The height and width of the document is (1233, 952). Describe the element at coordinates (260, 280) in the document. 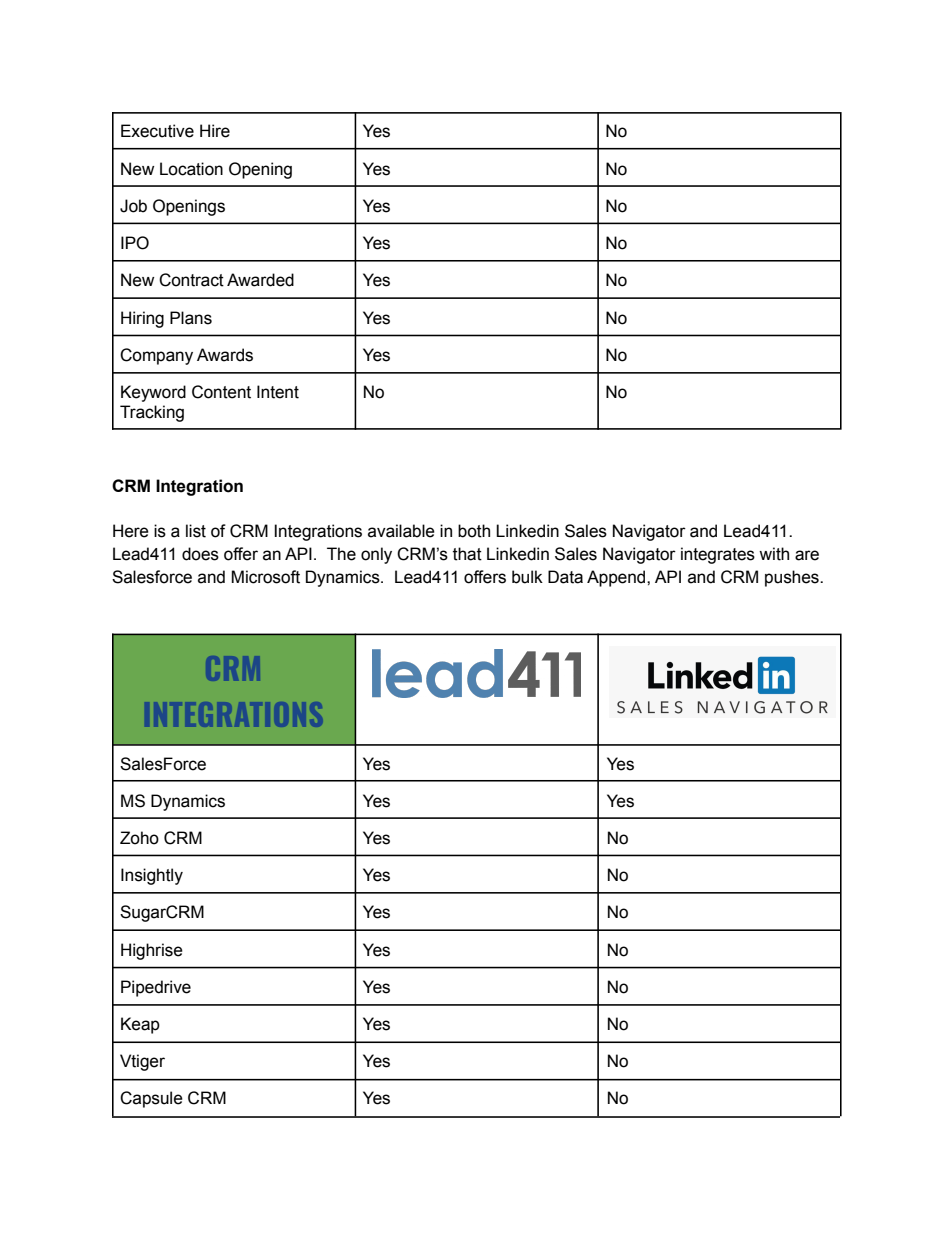

I see `Awarded` at that location.
